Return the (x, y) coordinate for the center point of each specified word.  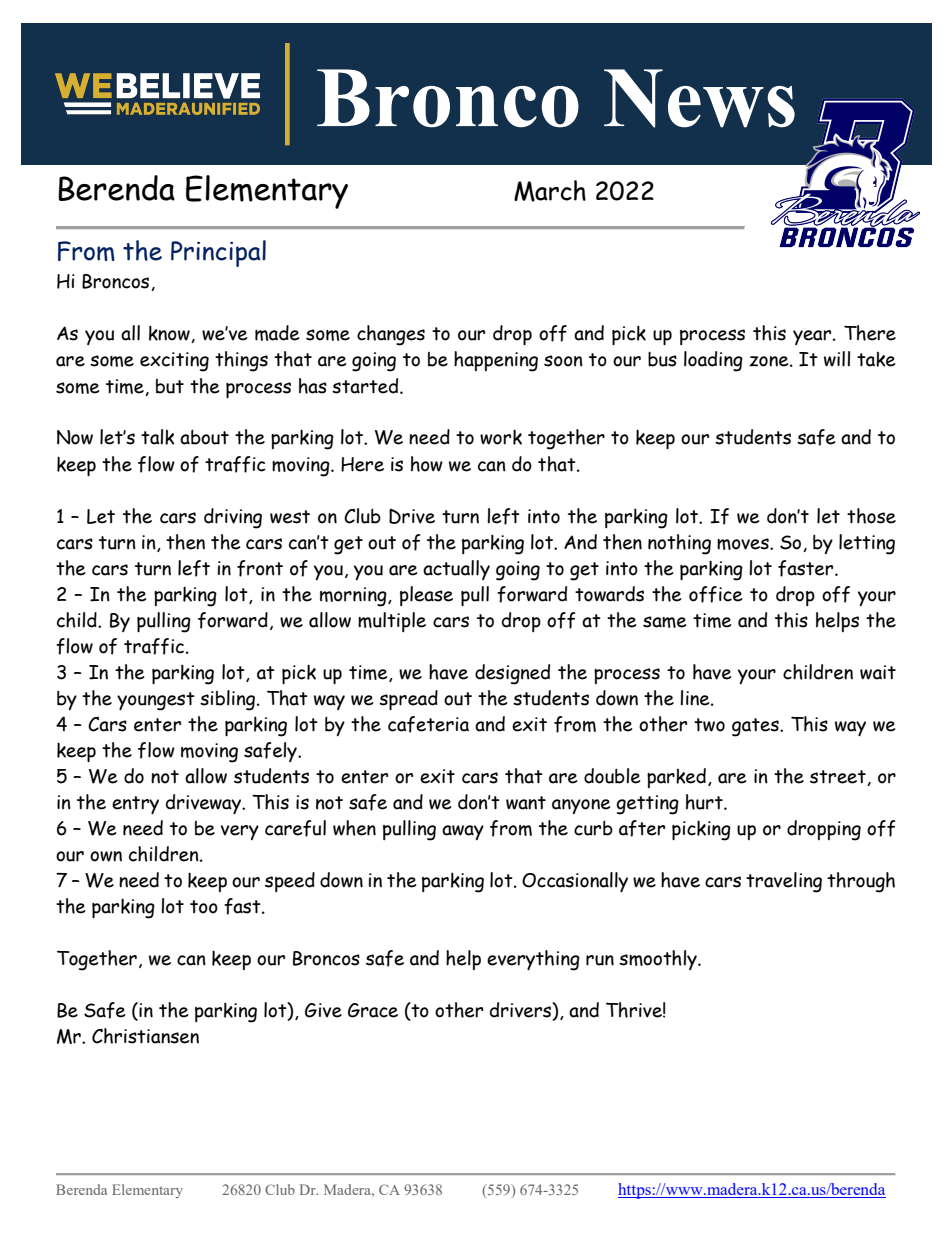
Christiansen (145, 1036)
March (550, 191)
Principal (218, 253)
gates (756, 727)
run (600, 960)
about (204, 437)
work (501, 437)
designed (512, 674)
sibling (229, 700)
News (699, 98)
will (837, 359)
